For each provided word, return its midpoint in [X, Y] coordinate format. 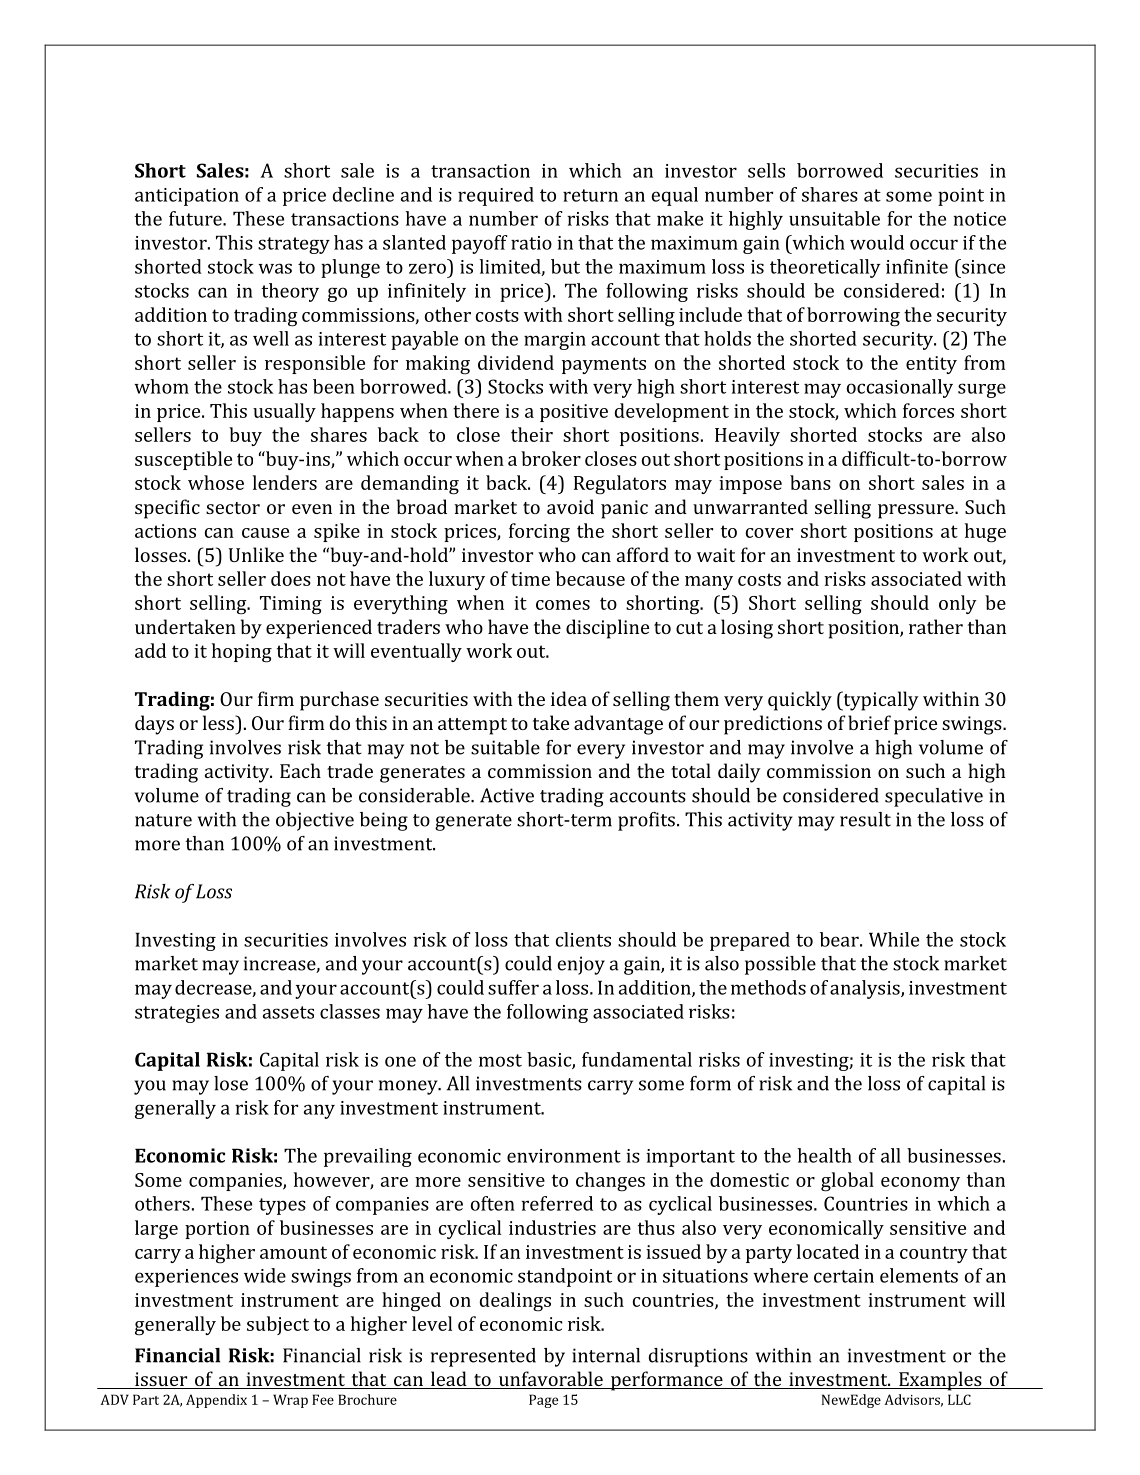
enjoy [581, 965]
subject [278, 1325]
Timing [291, 605]
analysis [866, 989]
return [590, 195]
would [877, 242]
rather [936, 626]
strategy [294, 245]
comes [563, 605]
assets [288, 1012]
